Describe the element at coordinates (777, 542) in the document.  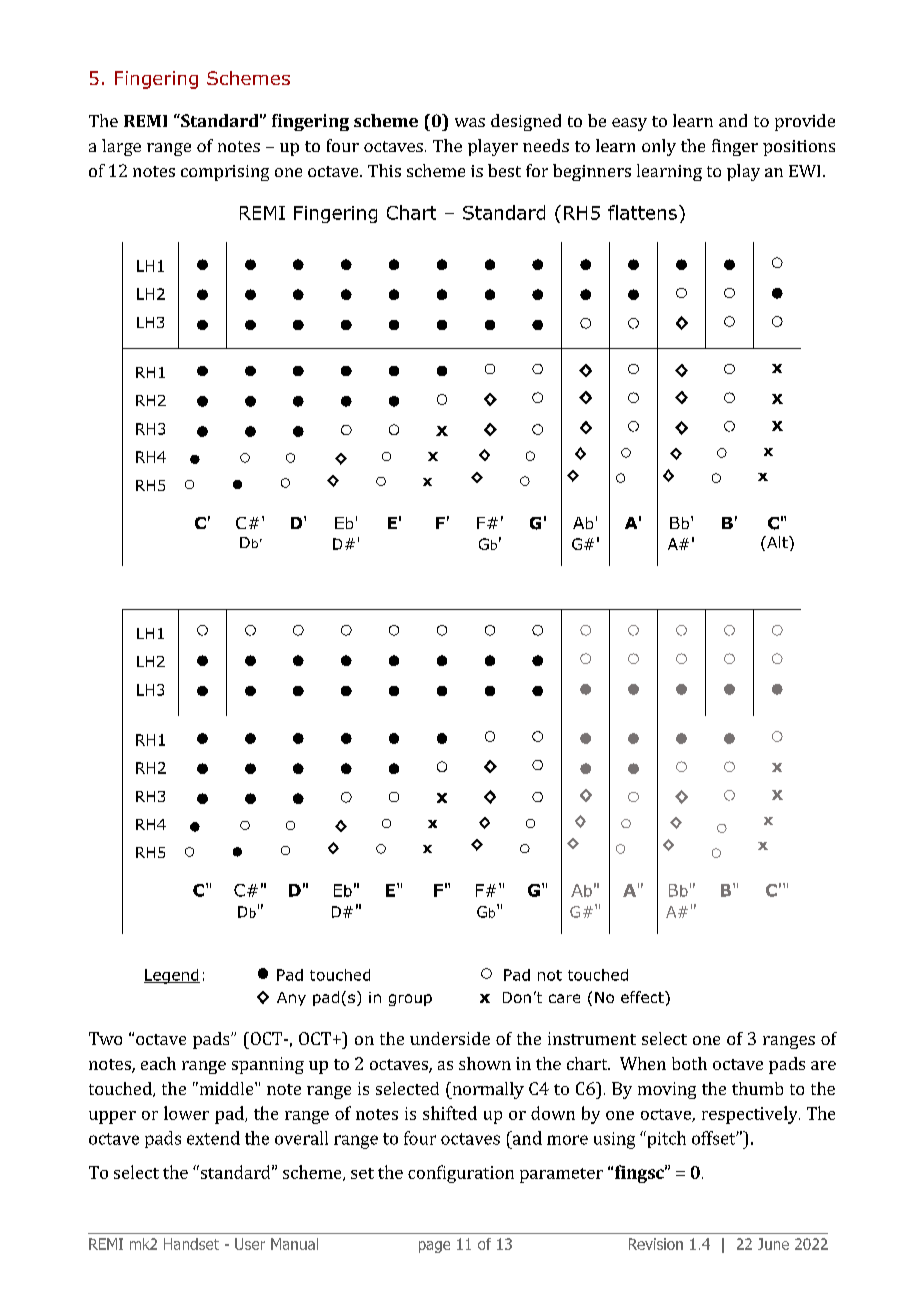
I see `Alt` at that location.
